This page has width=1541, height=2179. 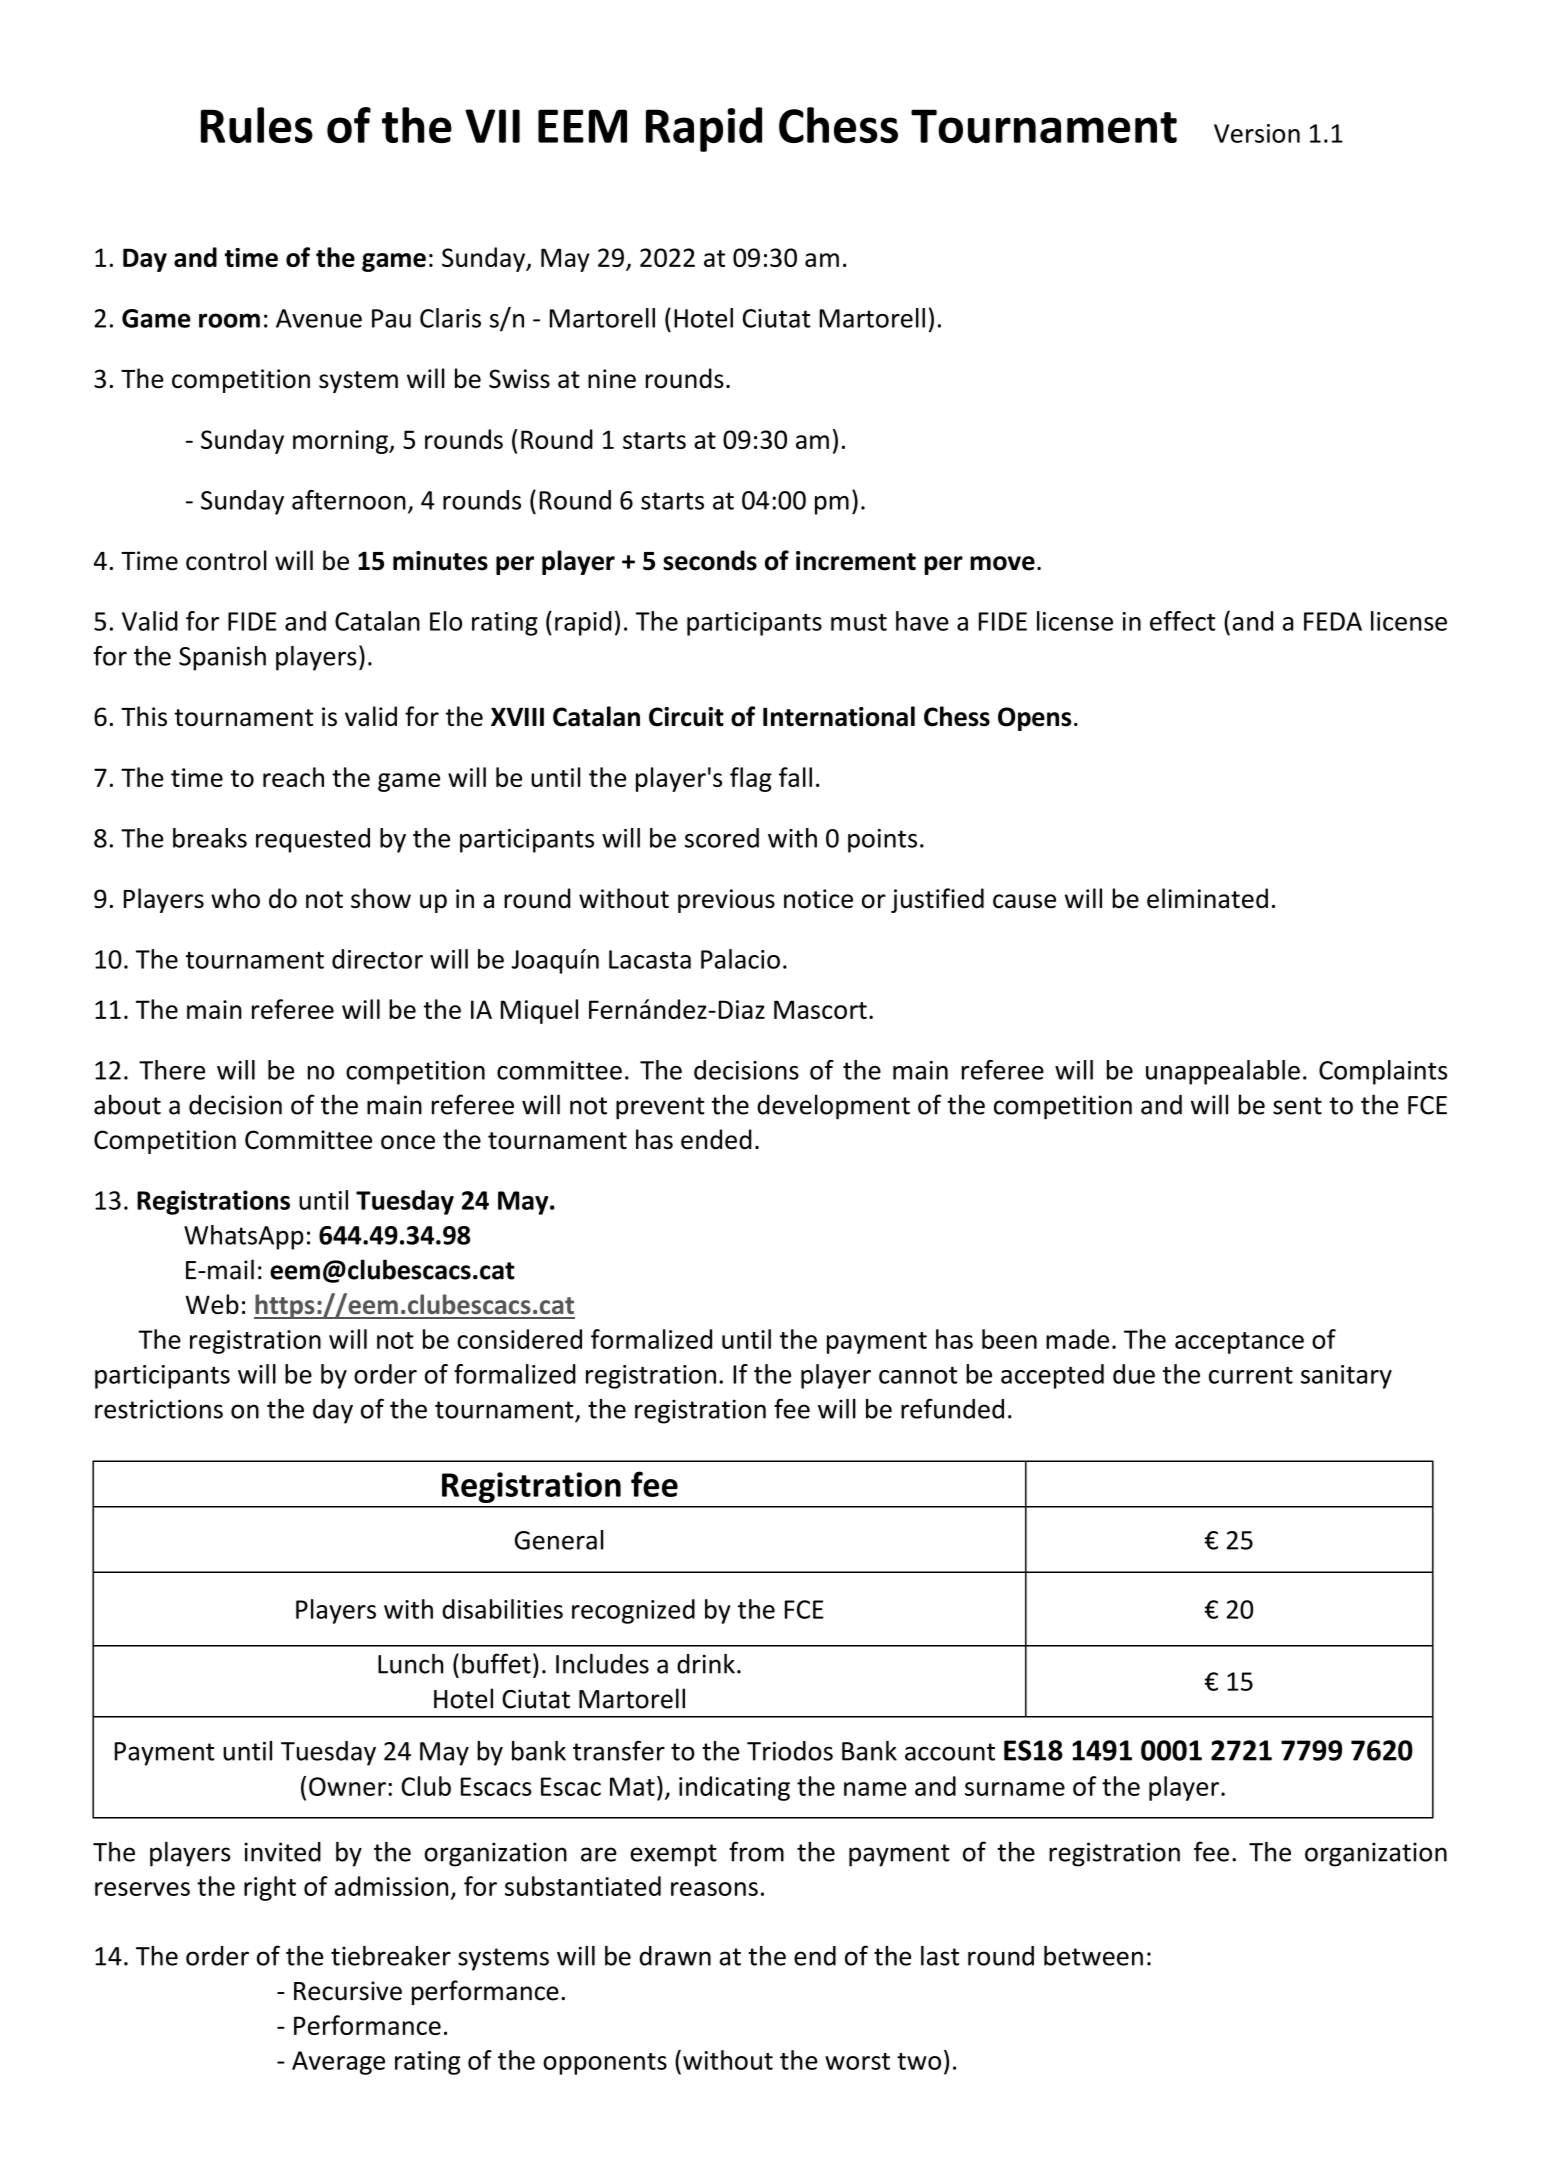 What do you see at coordinates (257, 125) in the page?
I see `Rules` at bounding box center [257, 125].
